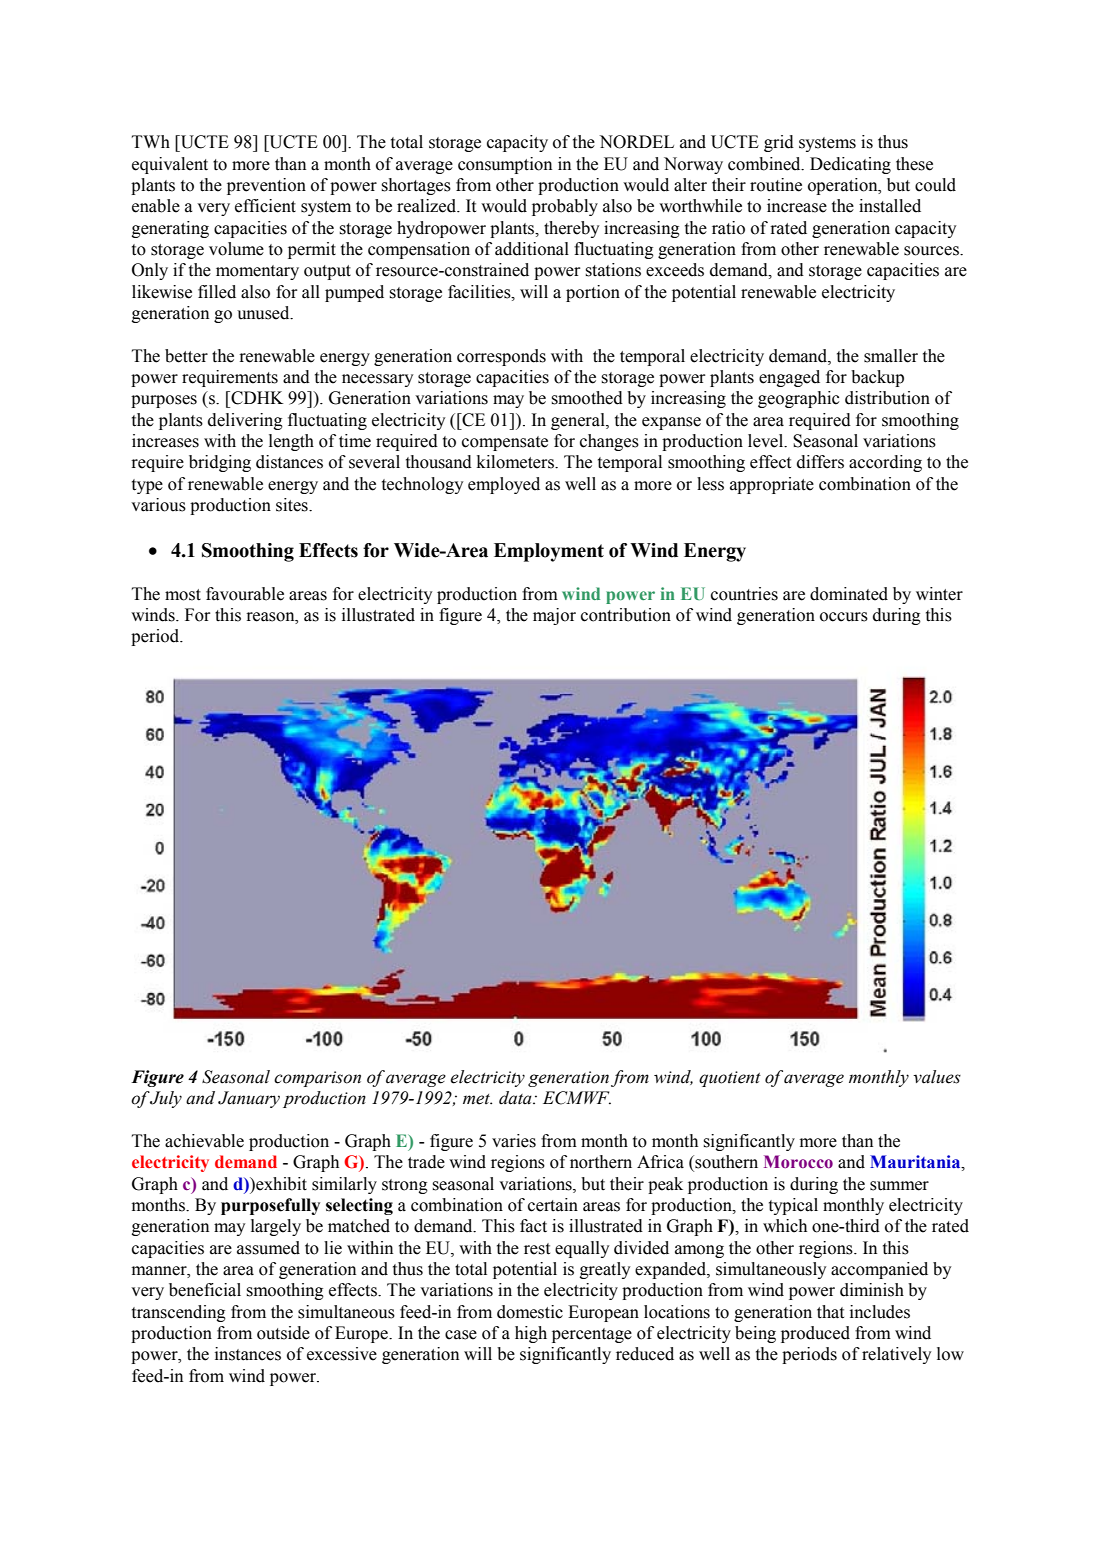 This screenshot has height=1562, width=1104. I want to click on probably, so click(565, 207).
